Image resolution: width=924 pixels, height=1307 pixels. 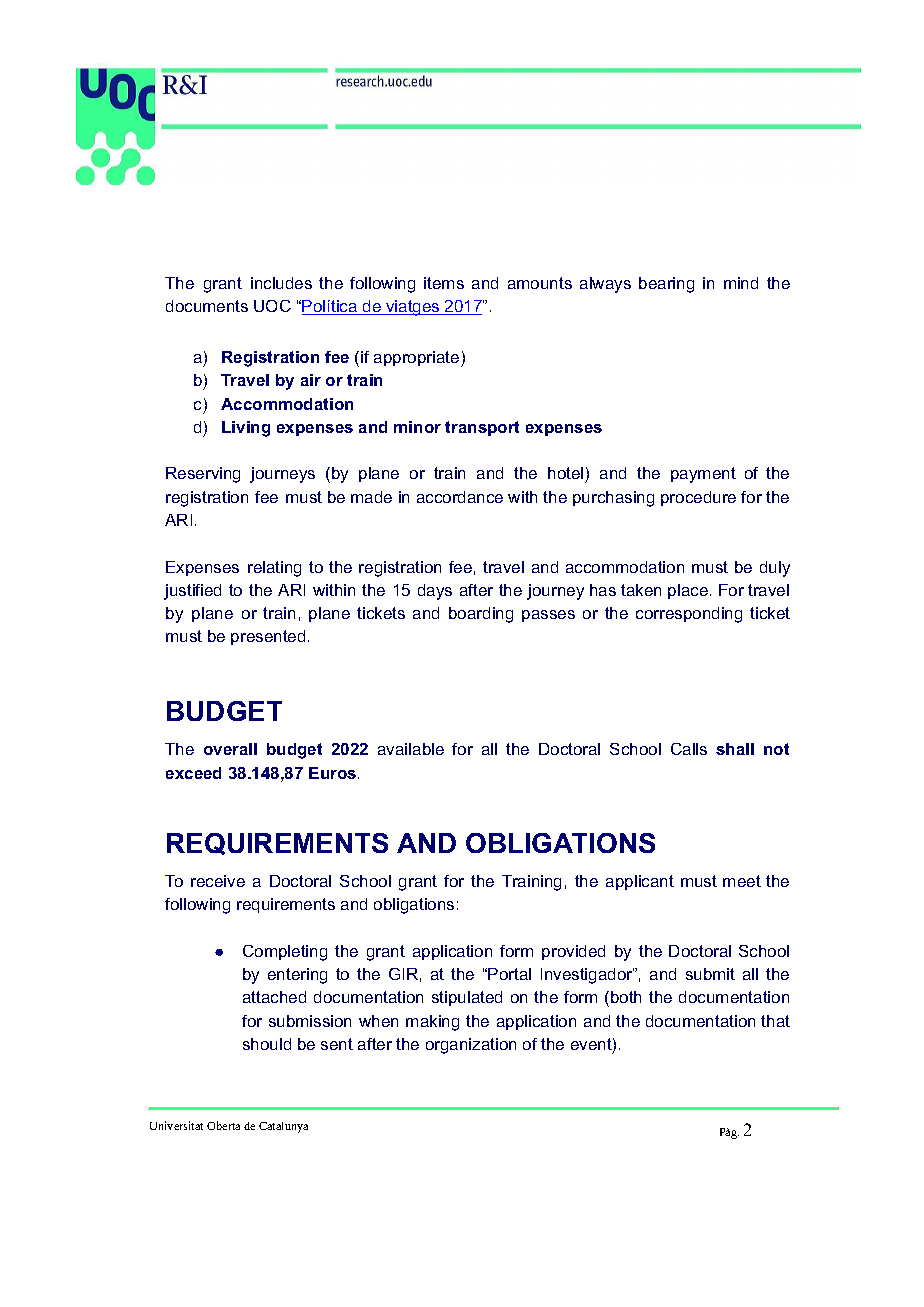 What do you see at coordinates (176, 1125) in the page?
I see `Universitat` at bounding box center [176, 1125].
